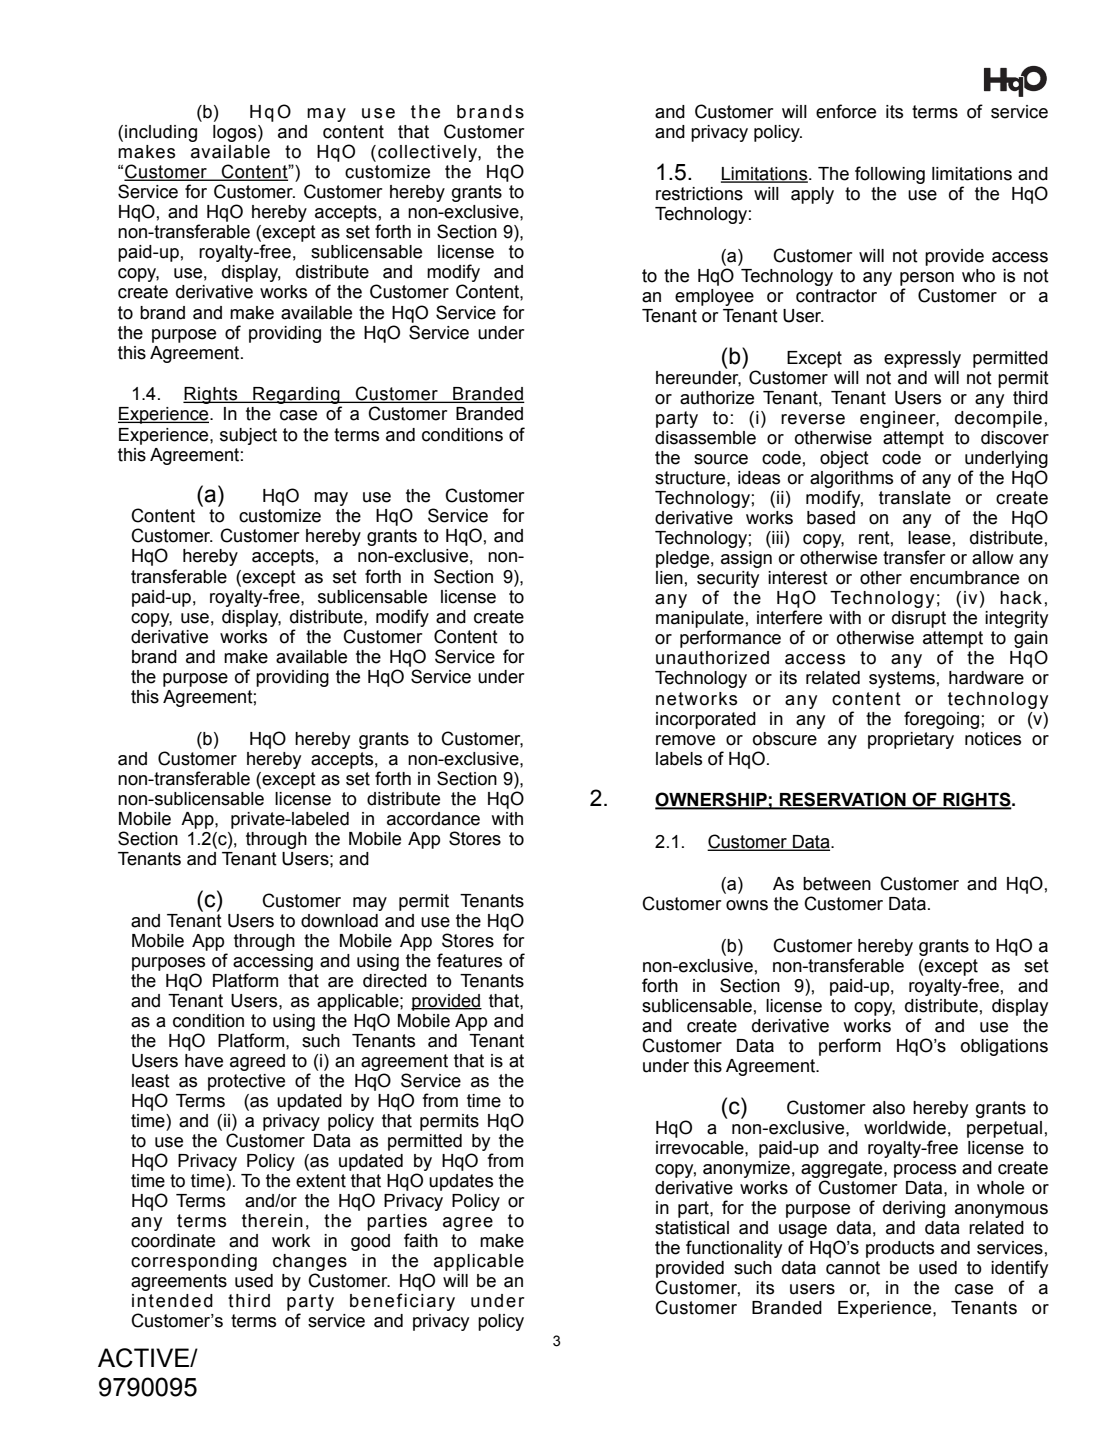 The height and width of the screenshot is (1442, 1114). Describe the element at coordinates (248, 436) in the screenshot. I see `subject` at that location.
